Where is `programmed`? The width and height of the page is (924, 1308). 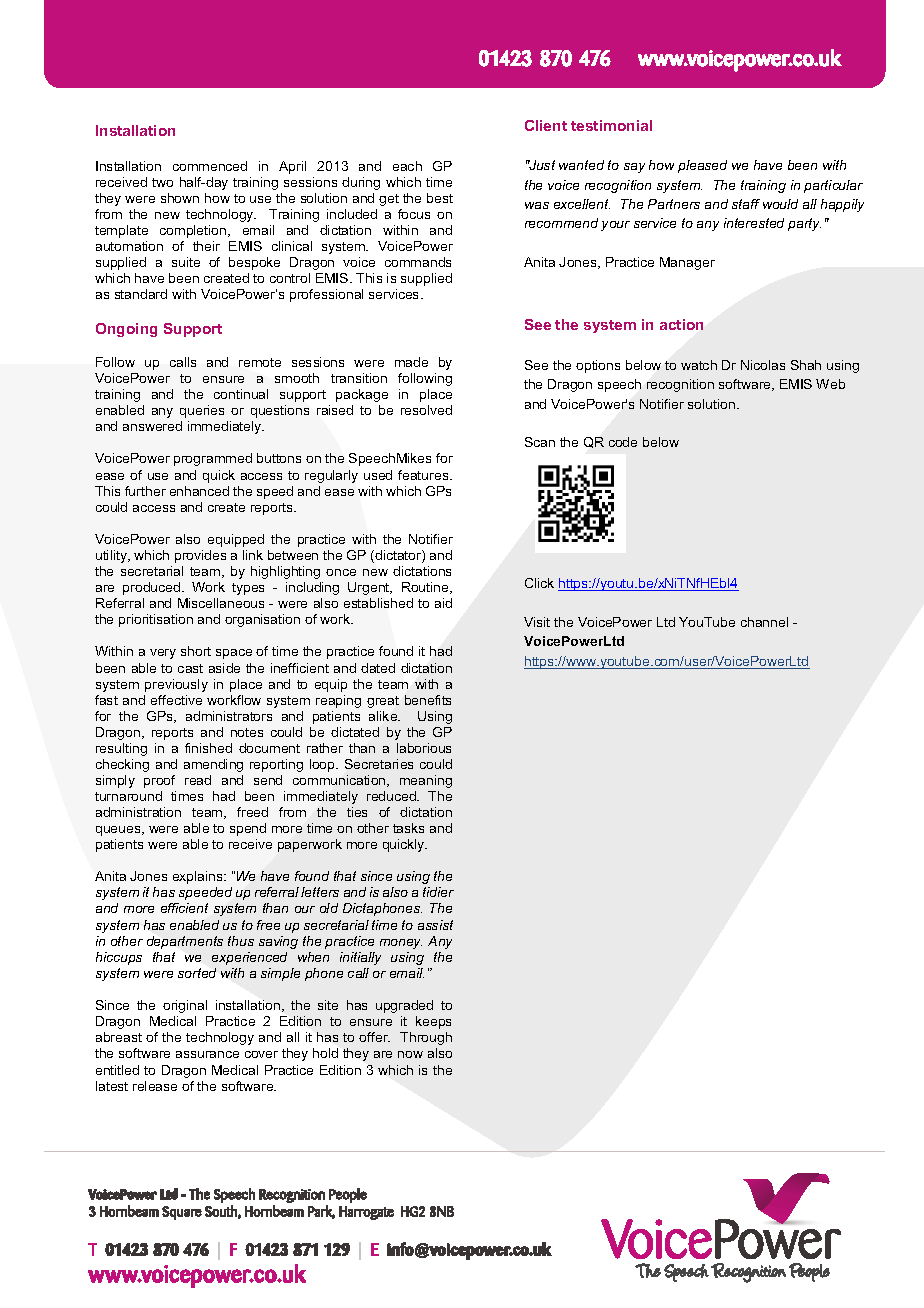
programmed is located at coordinates (213, 459).
